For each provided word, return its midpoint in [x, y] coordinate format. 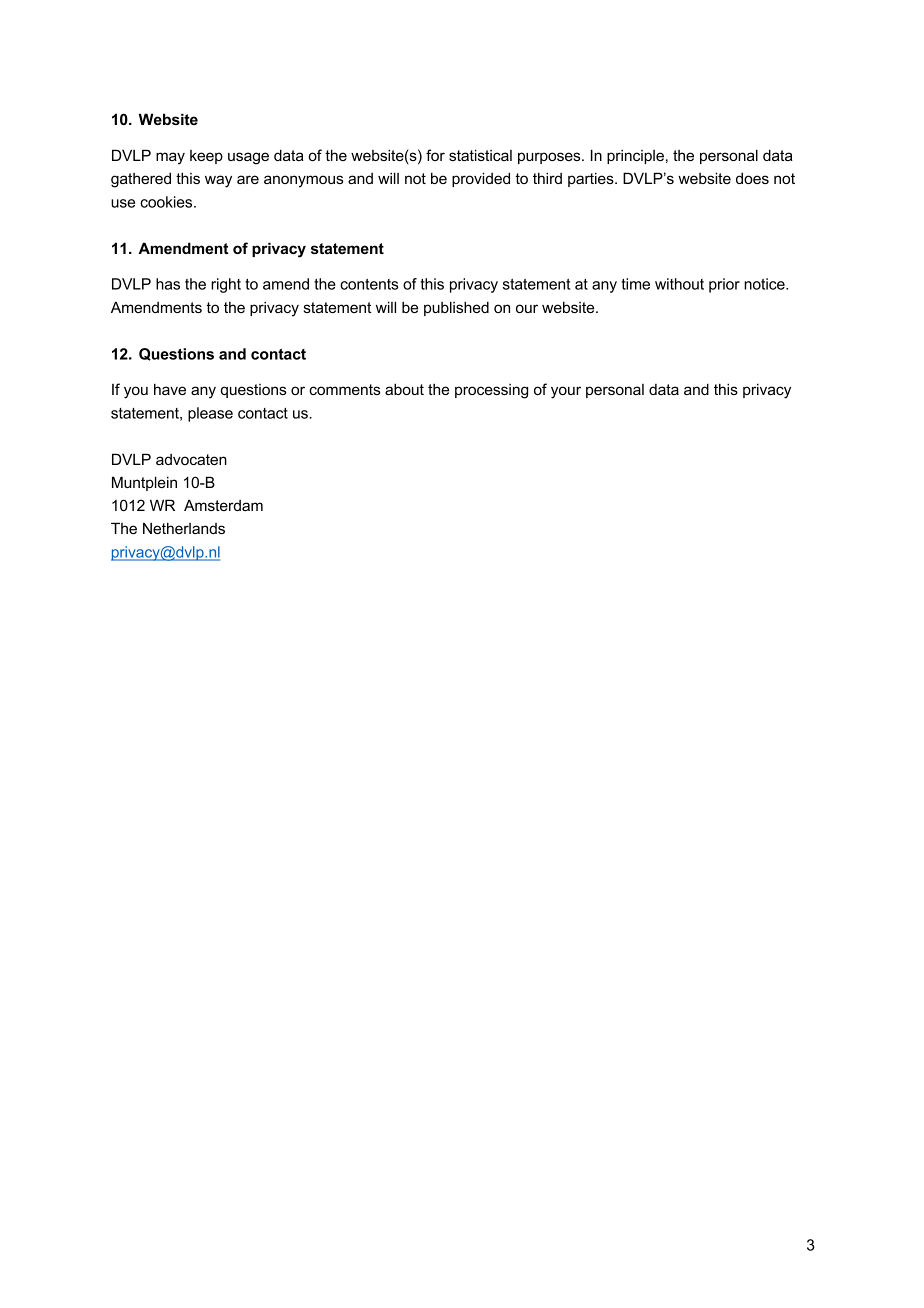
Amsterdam [223, 505]
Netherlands [184, 528]
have [170, 389]
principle [635, 156]
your [566, 392]
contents [369, 284]
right [226, 285]
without [679, 284]
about [404, 389]
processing [491, 391]
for [435, 155]
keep [206, 157]
